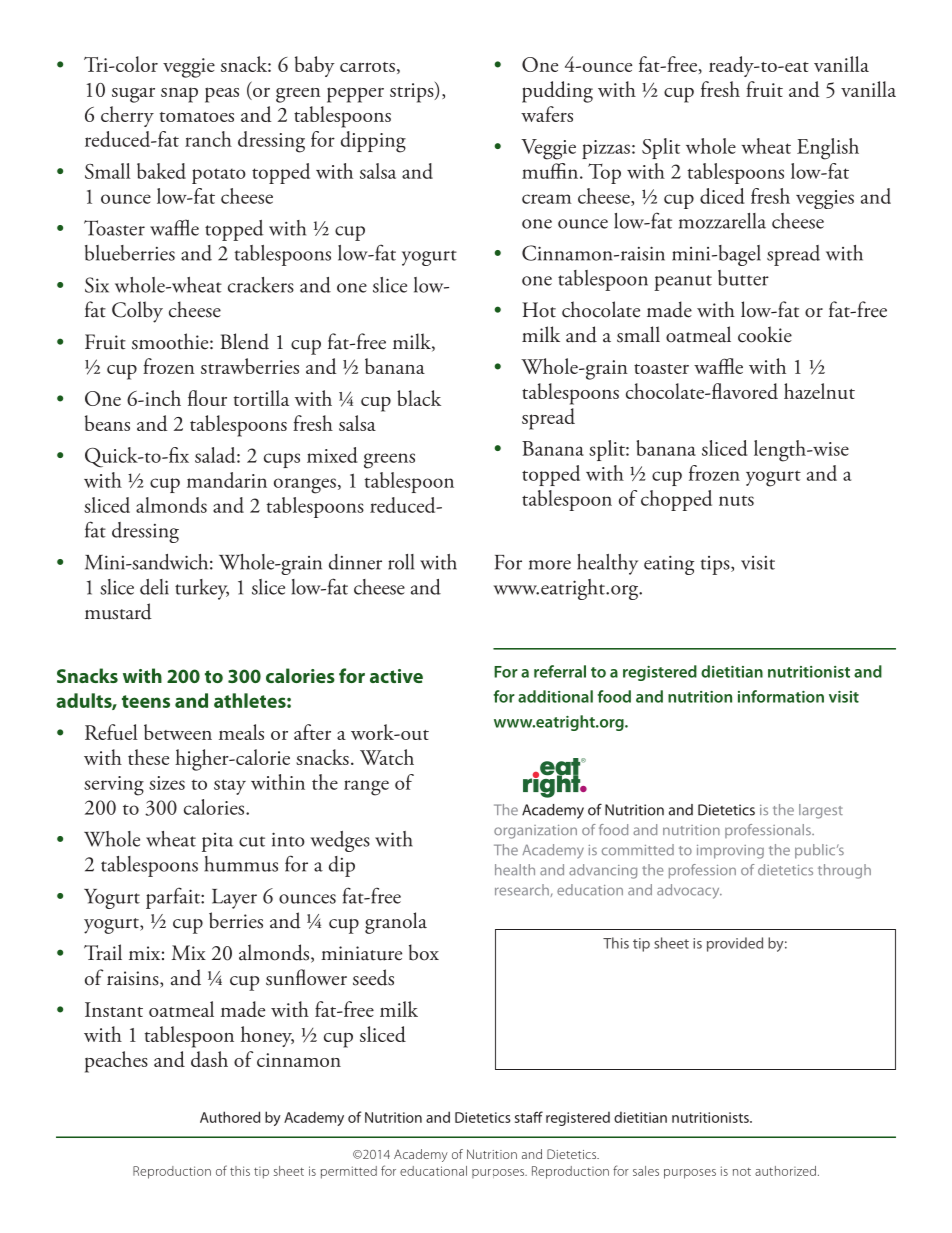  What do you see at coordinates (387, 757) in the screenshot?
I see `Watch` at bounding box center [387, 757].
